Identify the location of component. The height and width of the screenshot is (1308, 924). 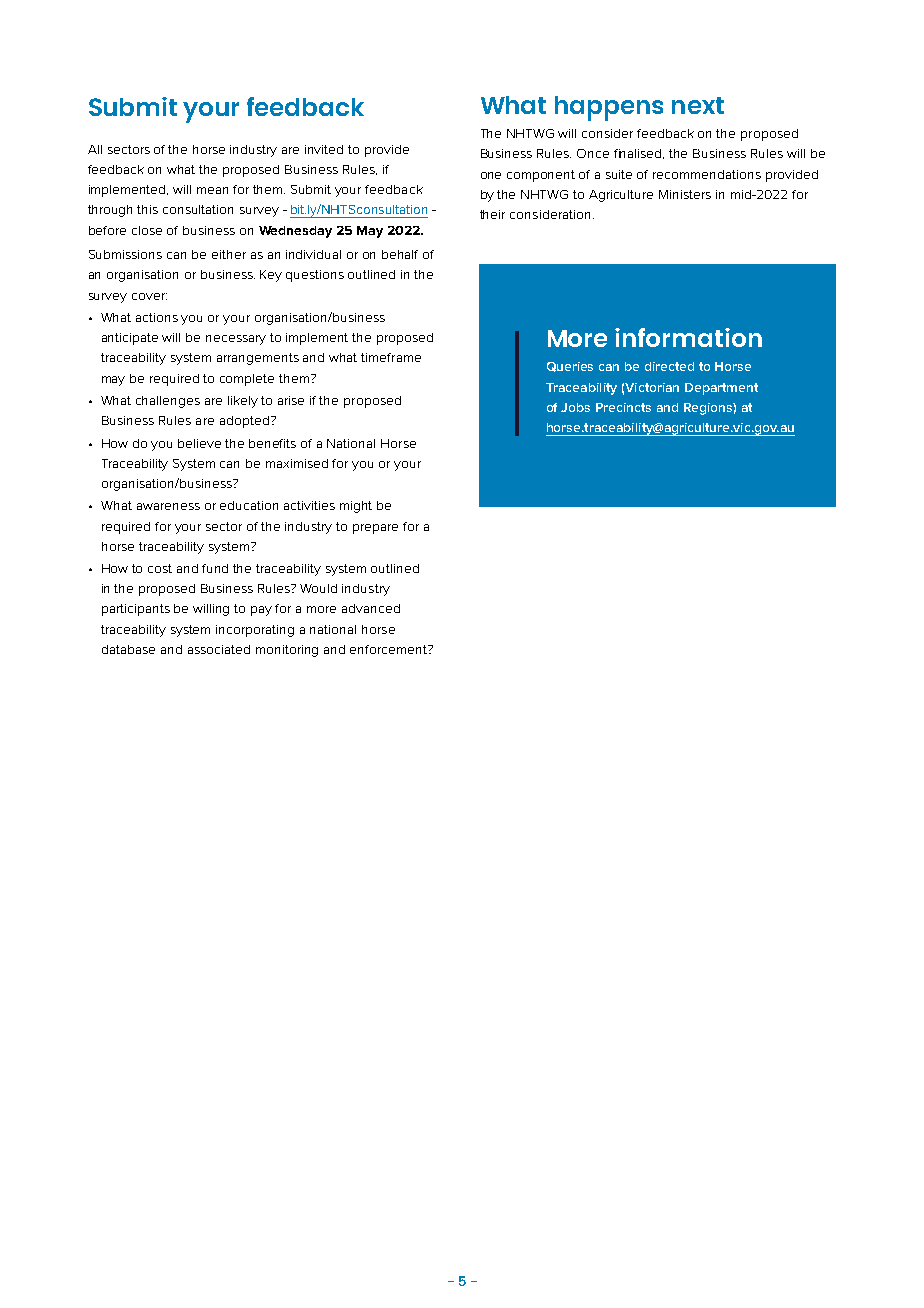
(541, 176).
